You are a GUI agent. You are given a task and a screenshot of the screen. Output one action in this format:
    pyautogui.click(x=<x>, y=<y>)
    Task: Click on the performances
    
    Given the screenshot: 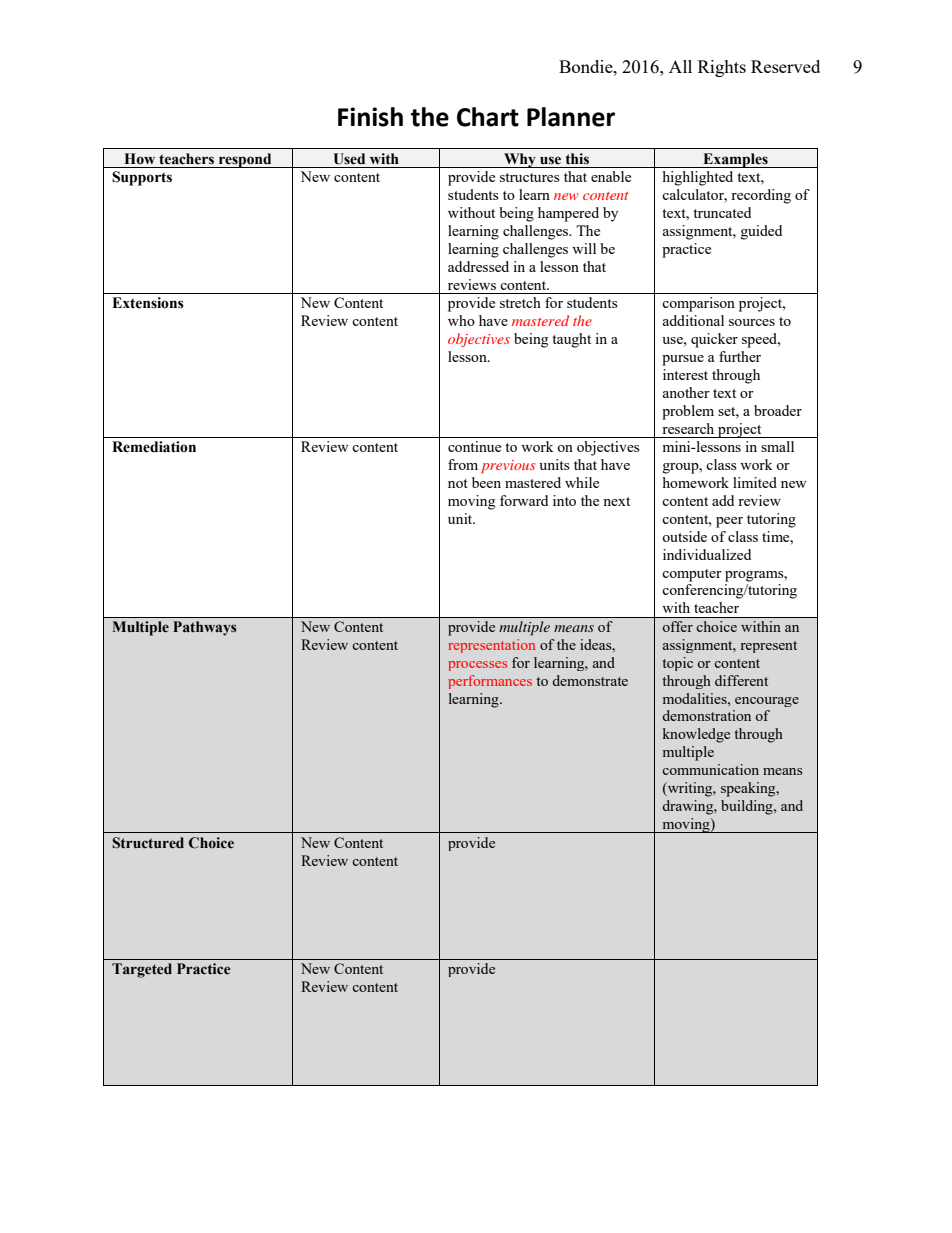 What is the action you would take?
    pyautogui.click(x=490, y=682)
